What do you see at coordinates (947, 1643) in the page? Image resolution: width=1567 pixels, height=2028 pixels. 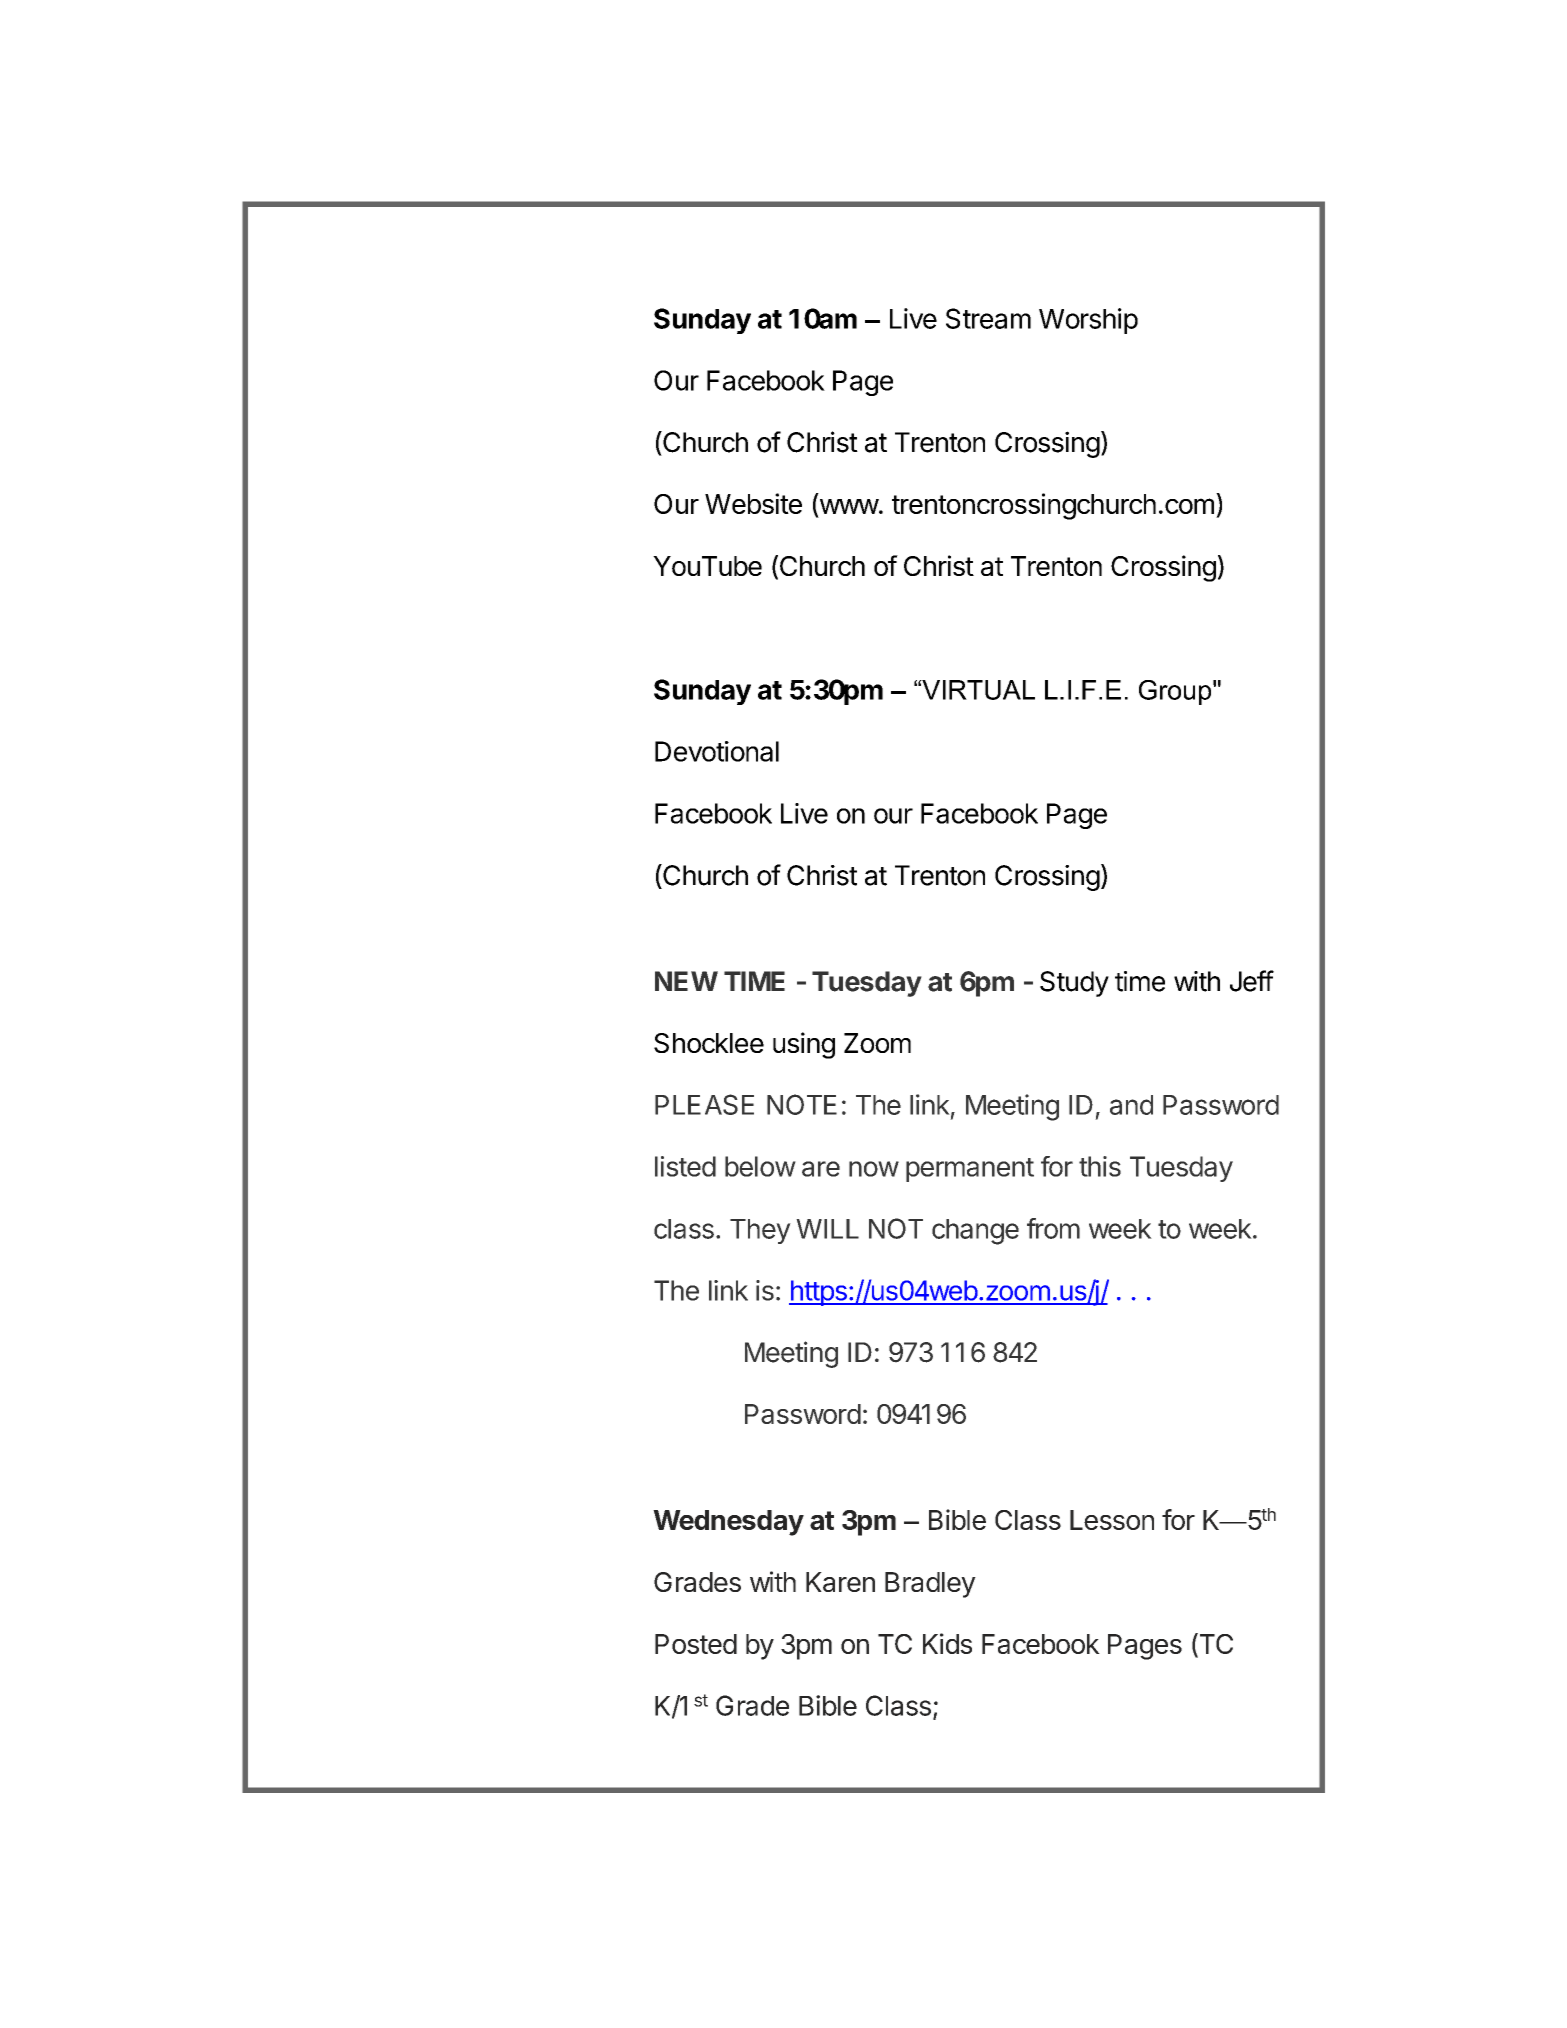 I see `Kids` at bounding box center [947, 1643].
